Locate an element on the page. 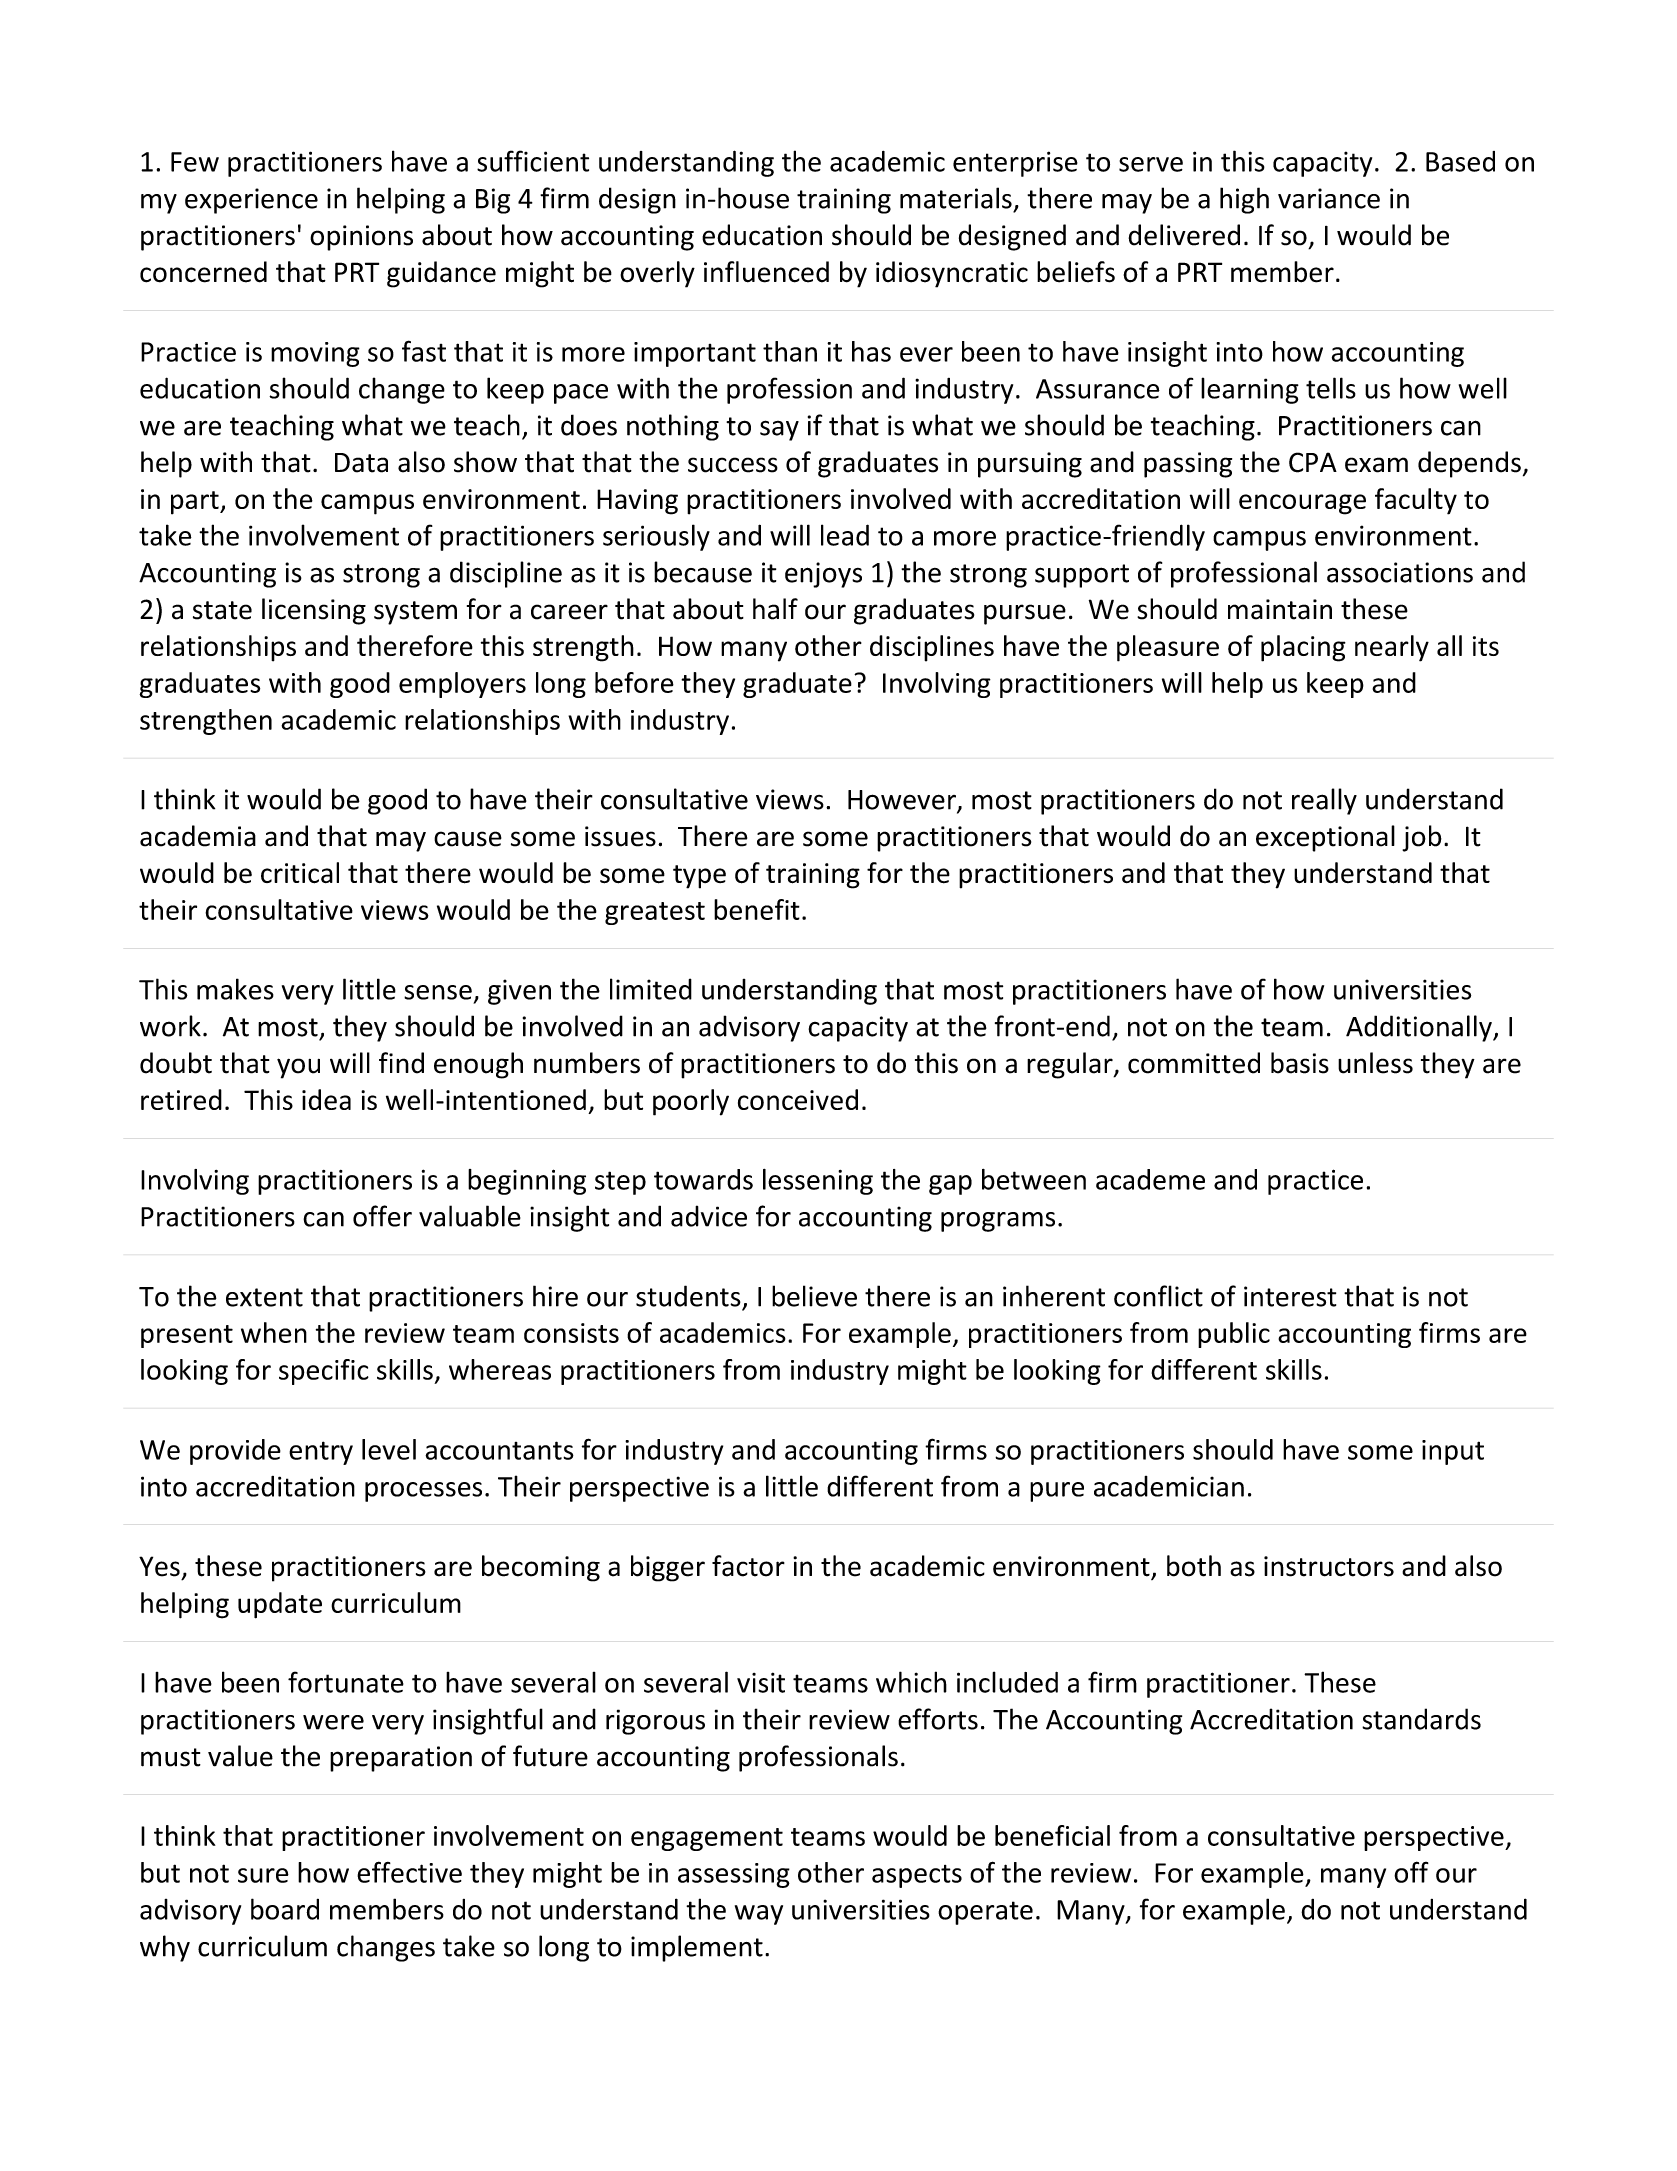 This page has height=2171, width=1677. entry is located at coordinates (321, 1453).
